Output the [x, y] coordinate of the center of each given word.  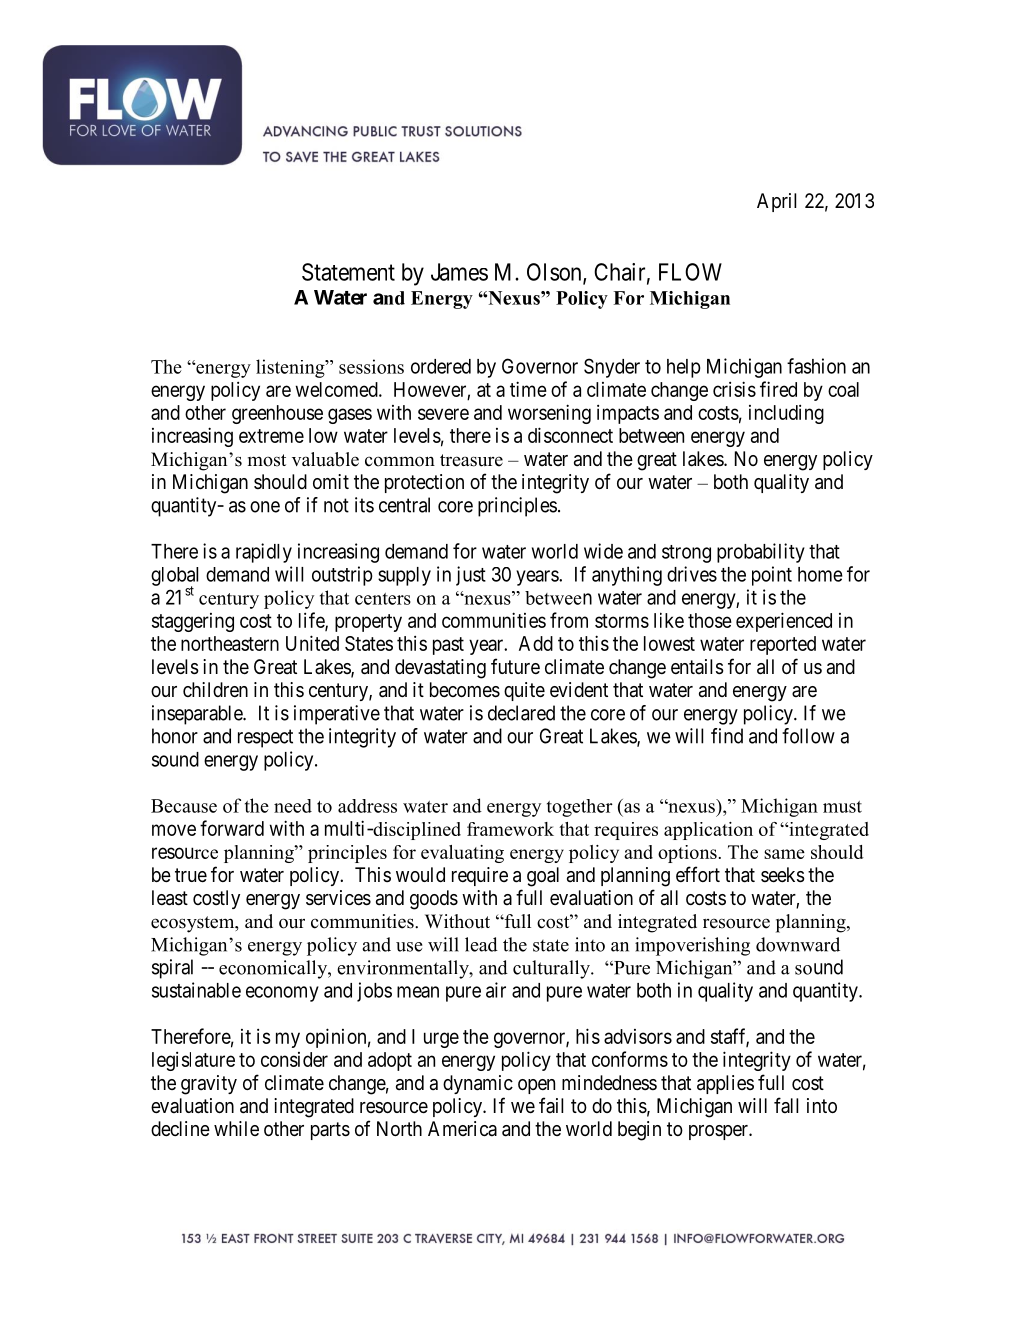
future [515, 666]
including [786, 414]
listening [291, 368]
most [267, 460]
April [776, 202]
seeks [783, 875]
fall [786, 1105]
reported [783, 645]
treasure [471, 460]
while [236, 1128]
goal [543, 877]
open [536, 1086]
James [459, 272]
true [191, 875]
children [215, 689]
